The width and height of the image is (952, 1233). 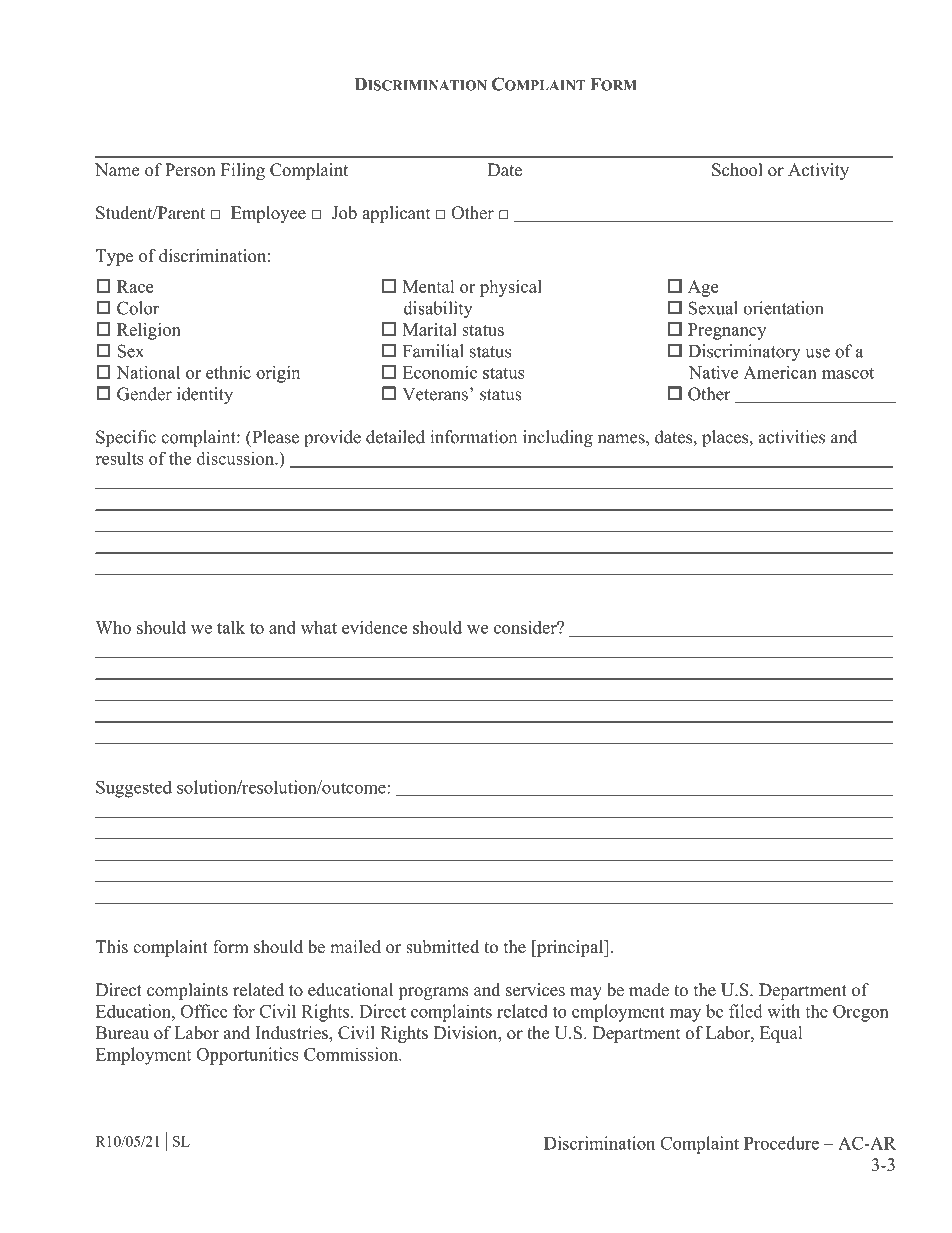 What do you see at coordinates (792, 437) in the image?
I see `activities` at bounding box center [792, 437].
